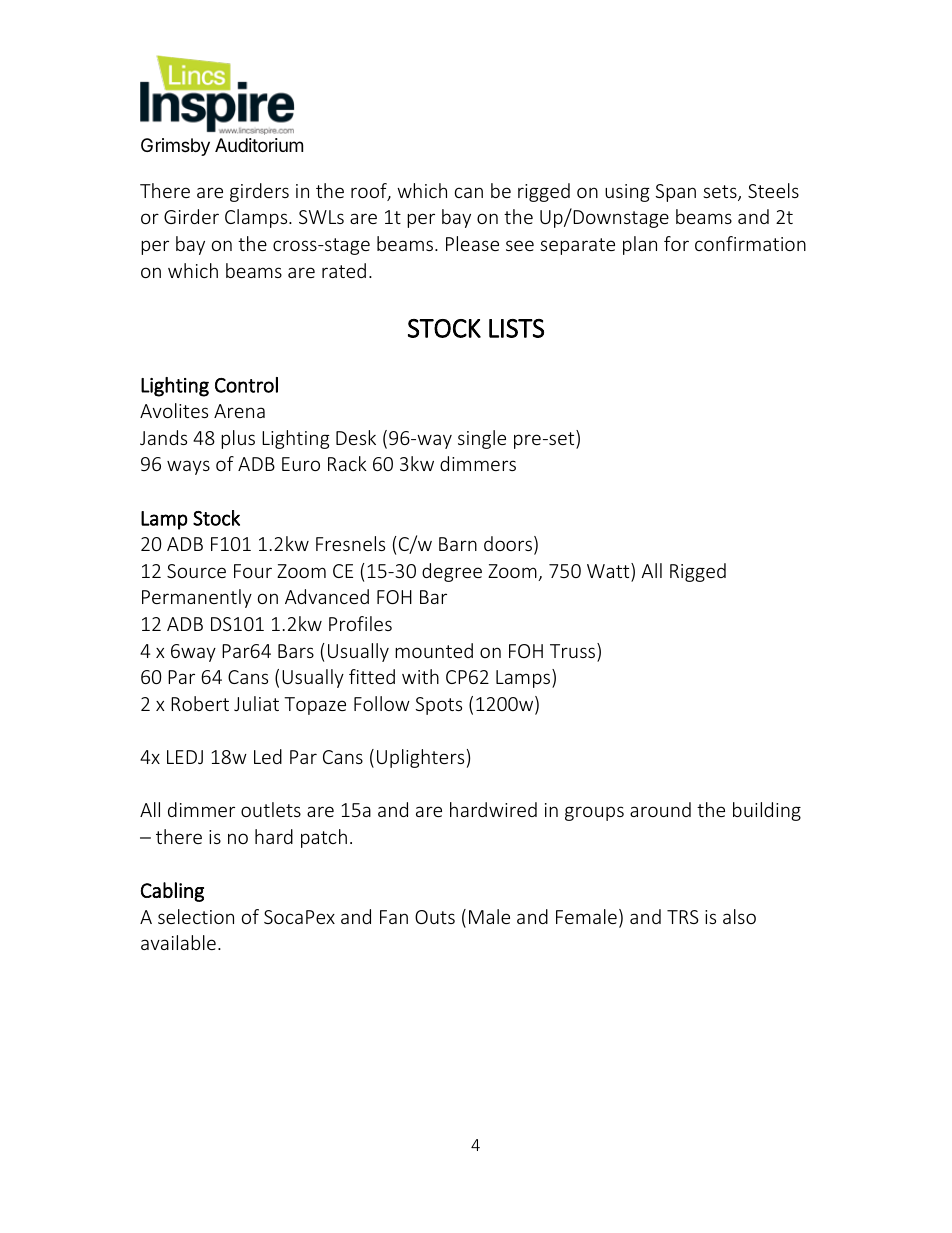  I want to click on Four, so click(253, 571).
